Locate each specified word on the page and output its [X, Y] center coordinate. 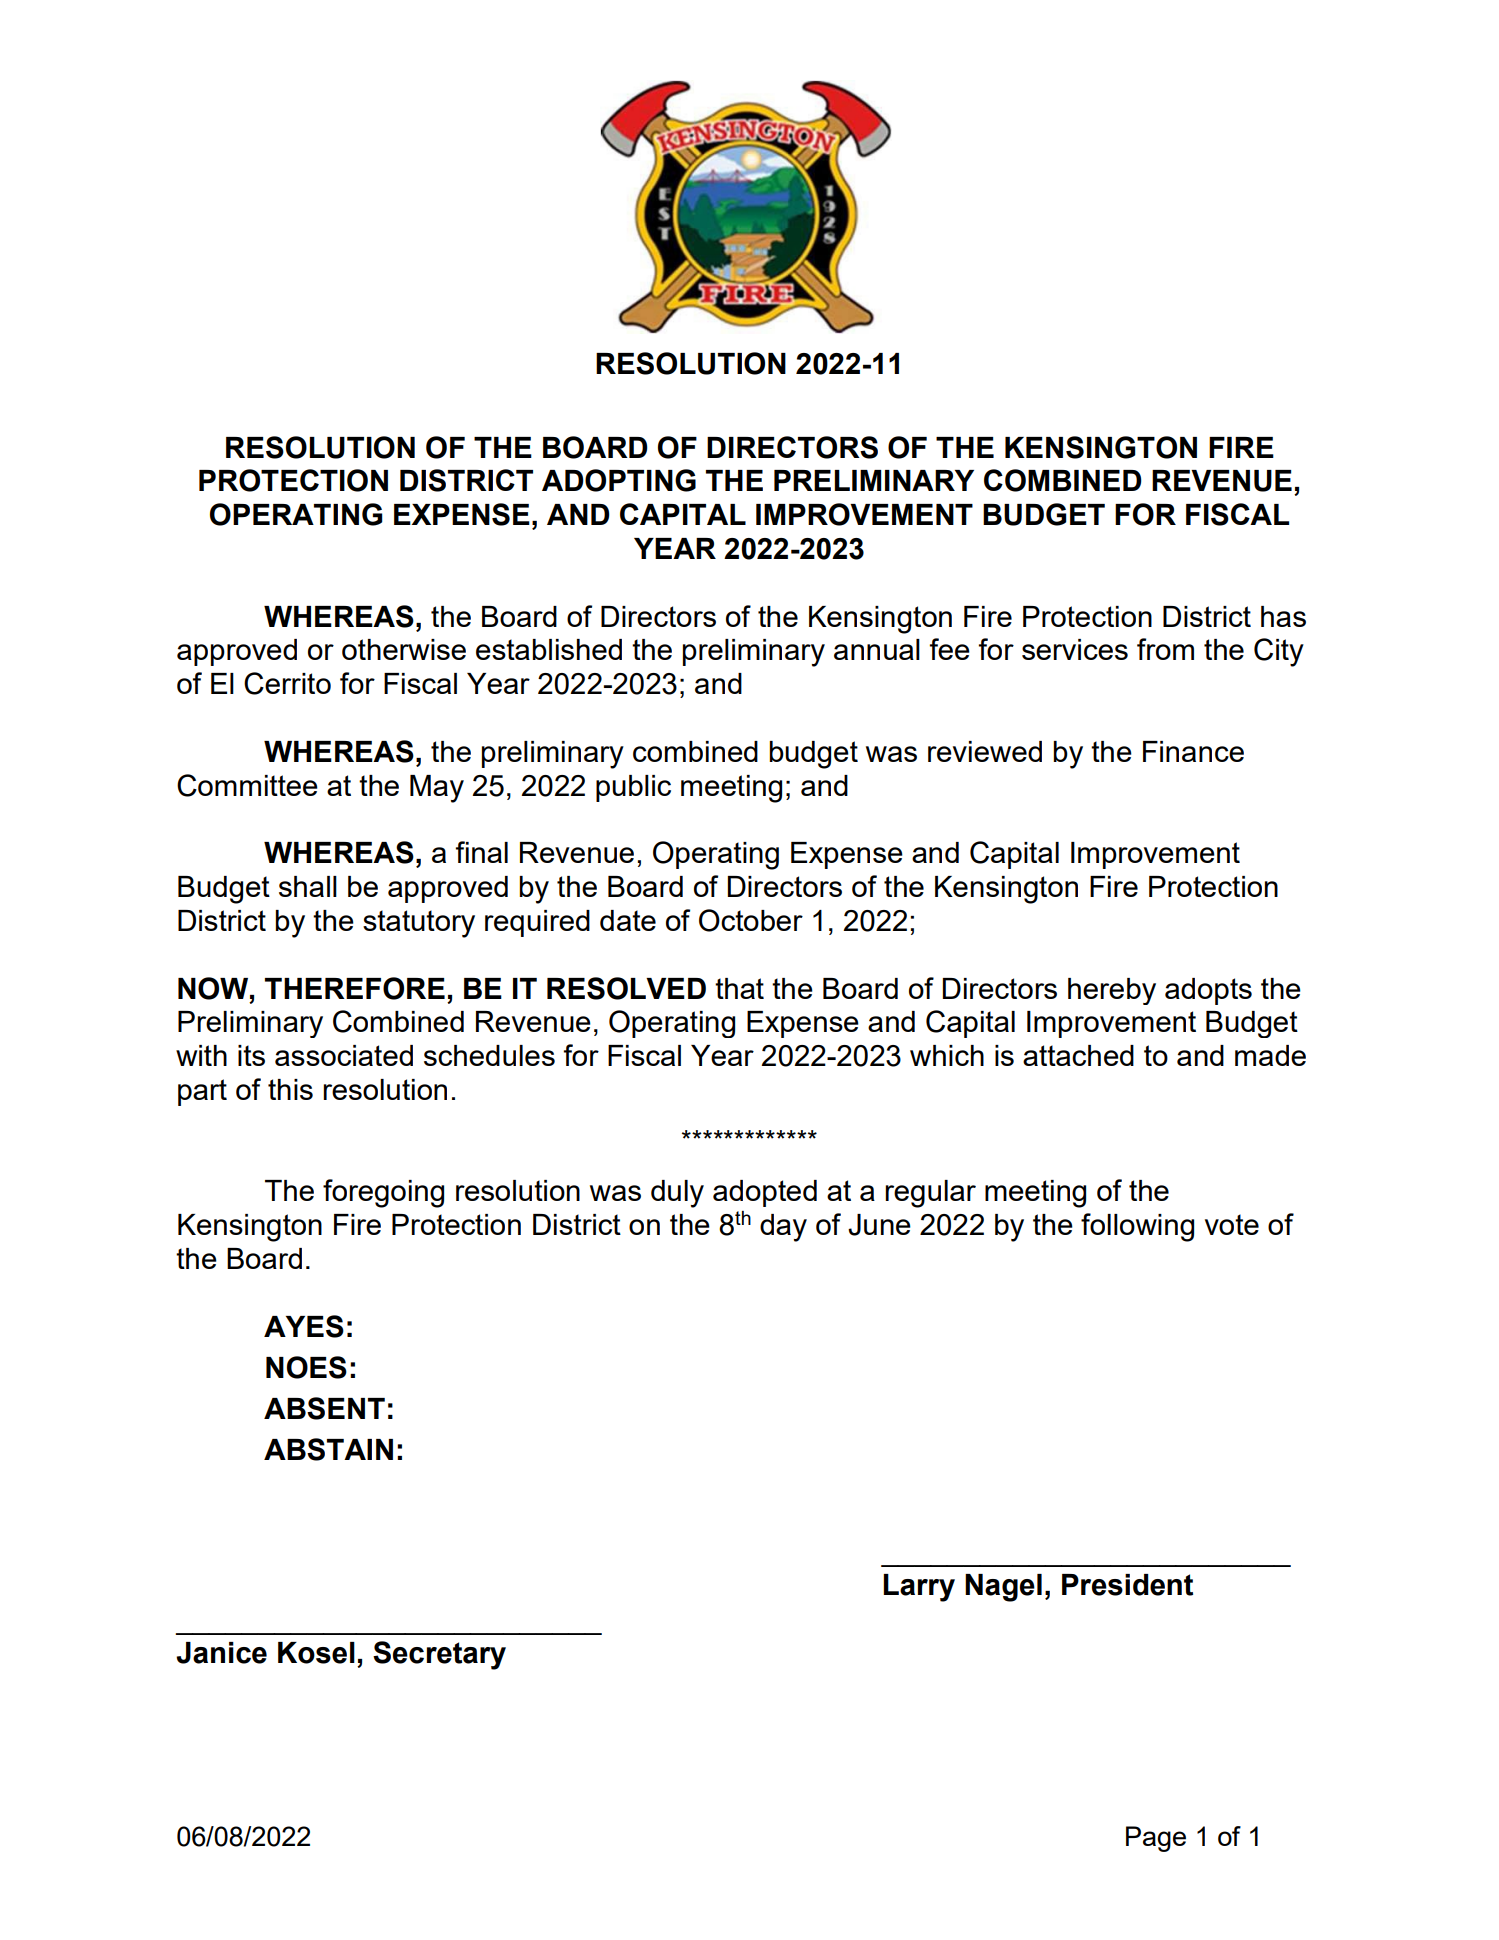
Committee [247, 785]
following [1137, 1227]
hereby [1112, 991]
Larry [919, 1588]
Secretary [439, 1655]
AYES [304, 1326]
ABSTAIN [328, 1449]
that [739, 988]
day [783, 1228]
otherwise [404, 649]
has [1283, 616]
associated [344, 1055]
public [633, 788]
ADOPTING [619, 480]
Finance [1193, 751]
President [1127, 1585]
